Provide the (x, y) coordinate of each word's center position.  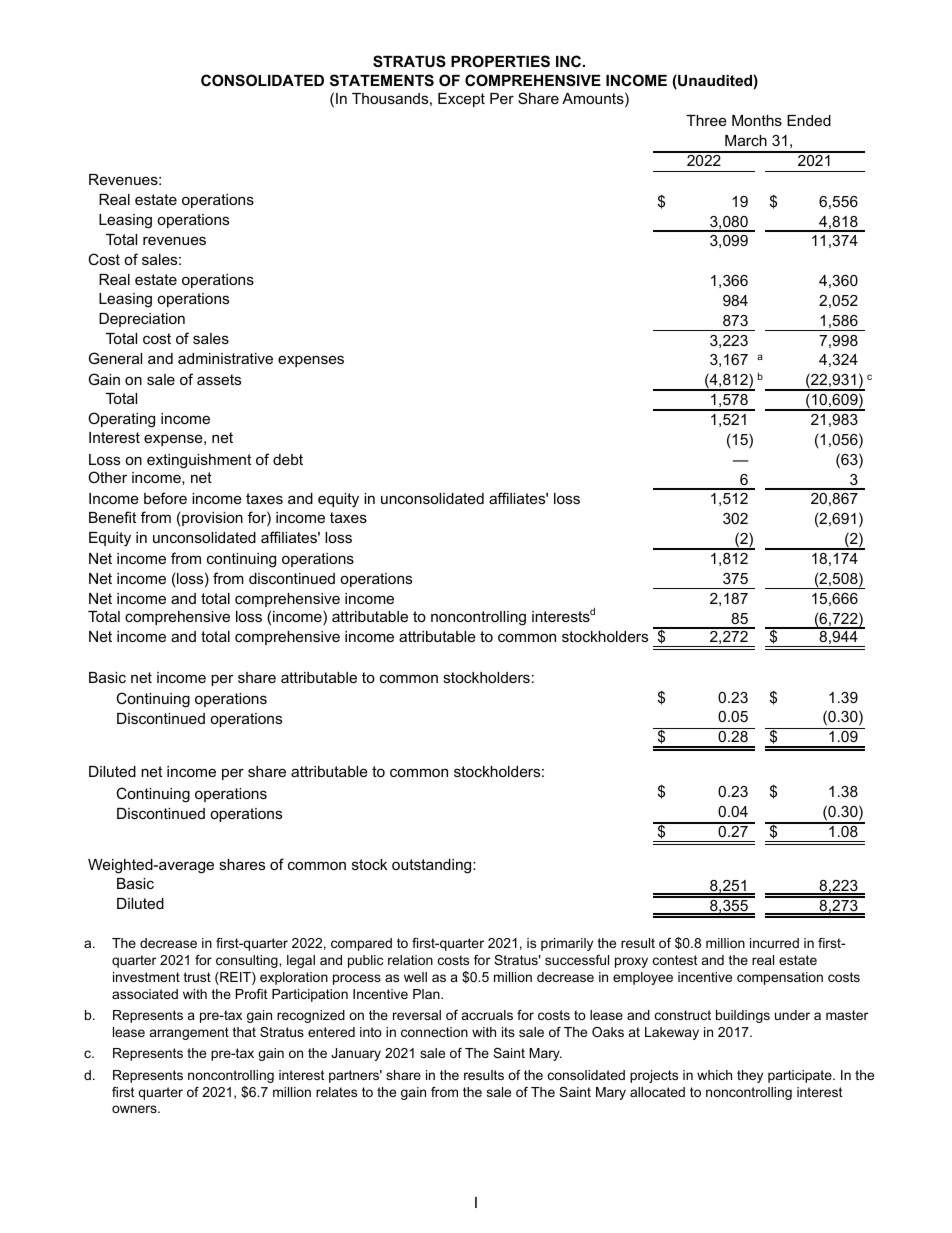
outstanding (433, 866)
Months (757, 120)
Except (461, 100)
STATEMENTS (382, 80)
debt (288, 459)
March (746, 140)
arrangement (189, 1033)
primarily (567, 944)
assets (219, 379)
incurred (774, 943)
